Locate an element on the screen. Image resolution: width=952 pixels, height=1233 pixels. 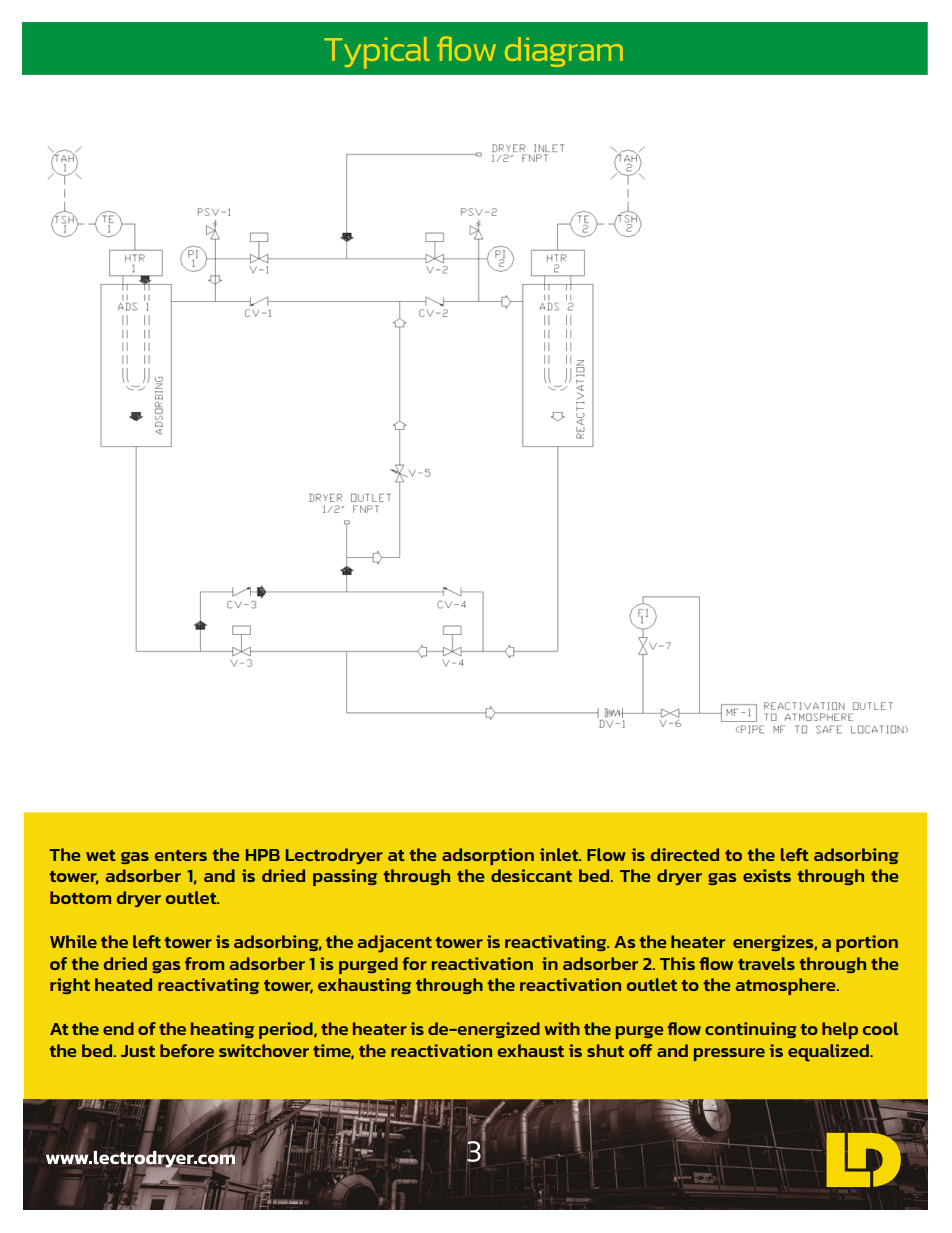
desiccant is located at coordinates (531, 875).
